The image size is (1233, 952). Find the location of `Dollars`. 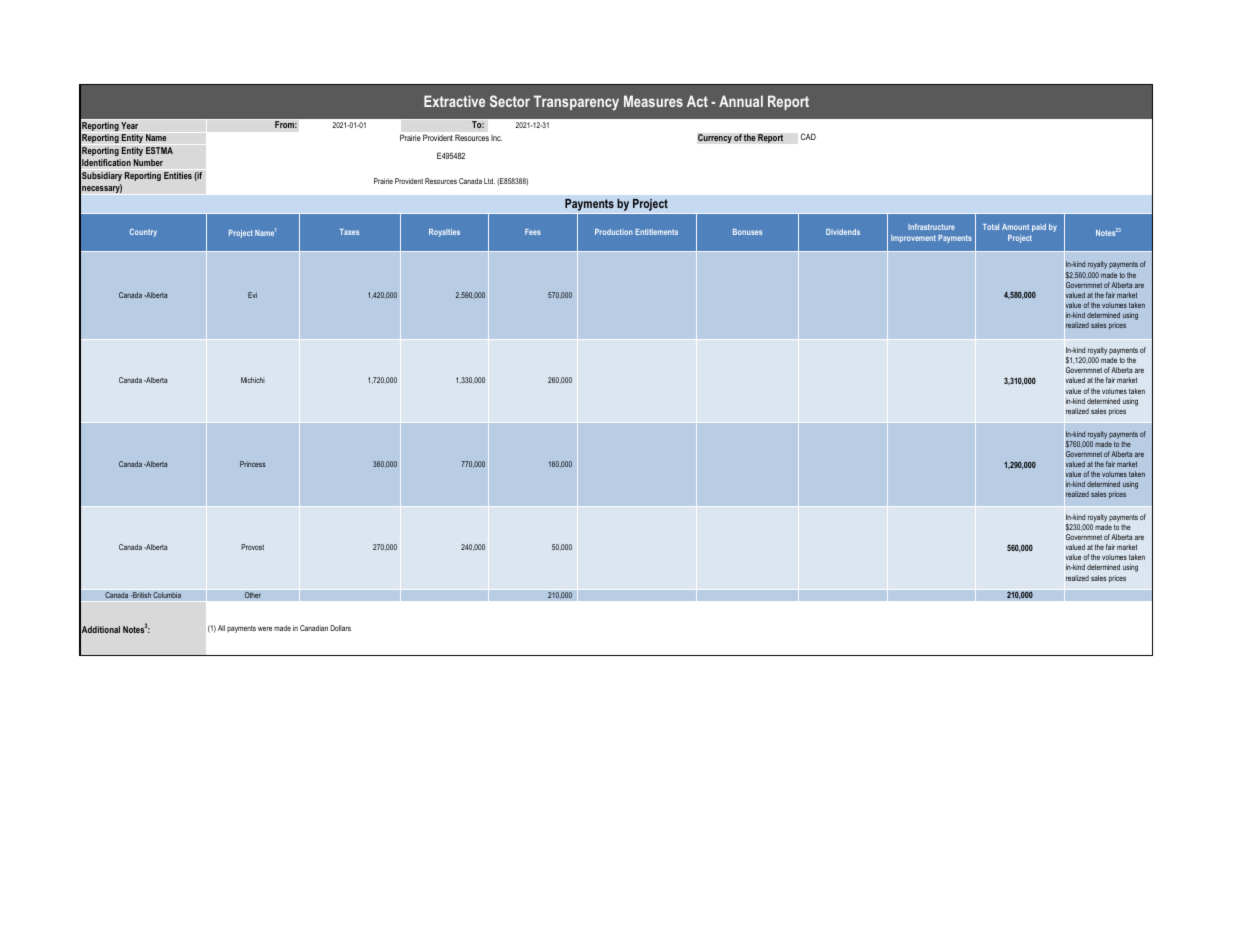

Dollars is located at coordinates (340, 628).
